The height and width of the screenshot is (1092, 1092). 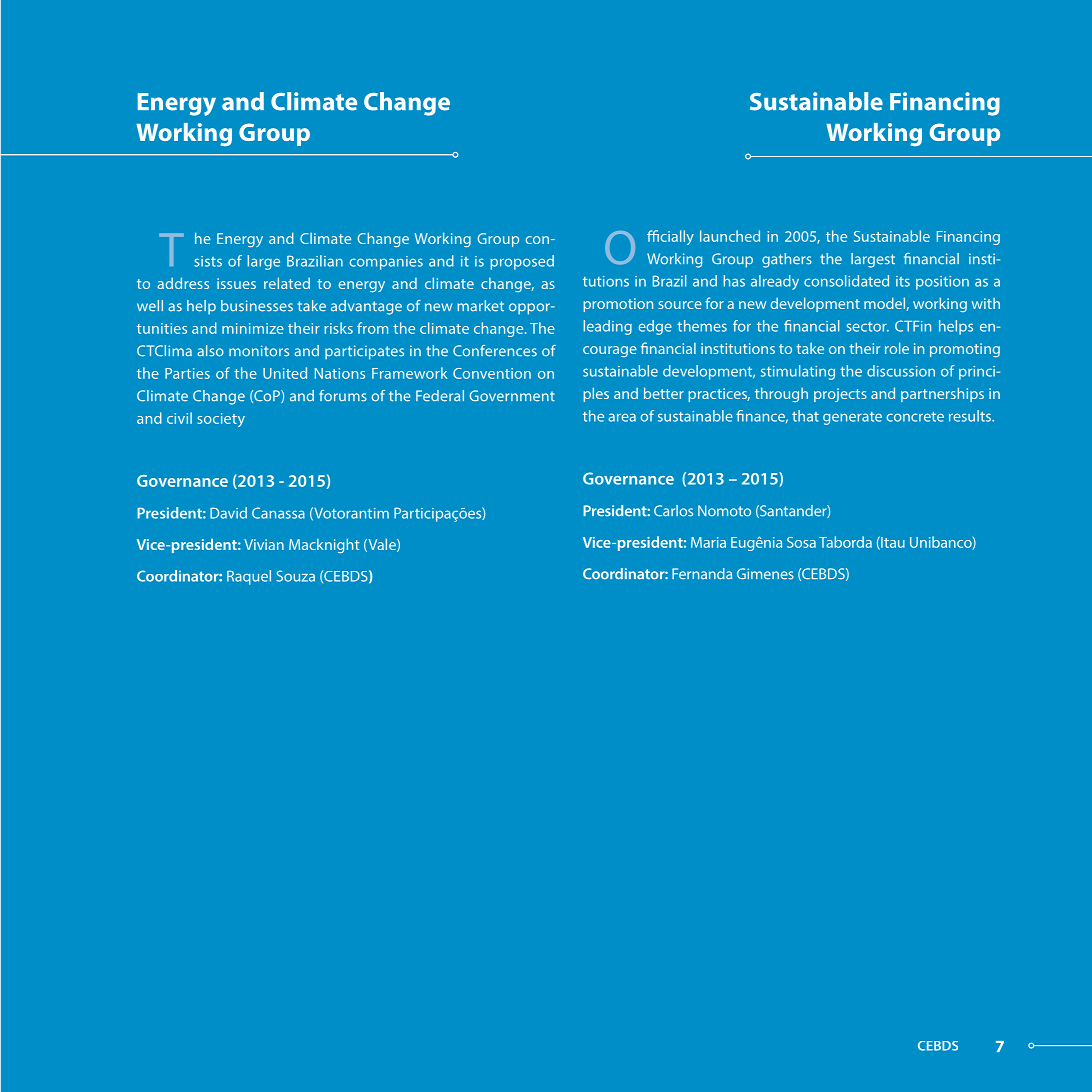 What do you see at coordinates (249, 577) in the screenshot?
I see `Raquel` at bounding box center [249, 577].
